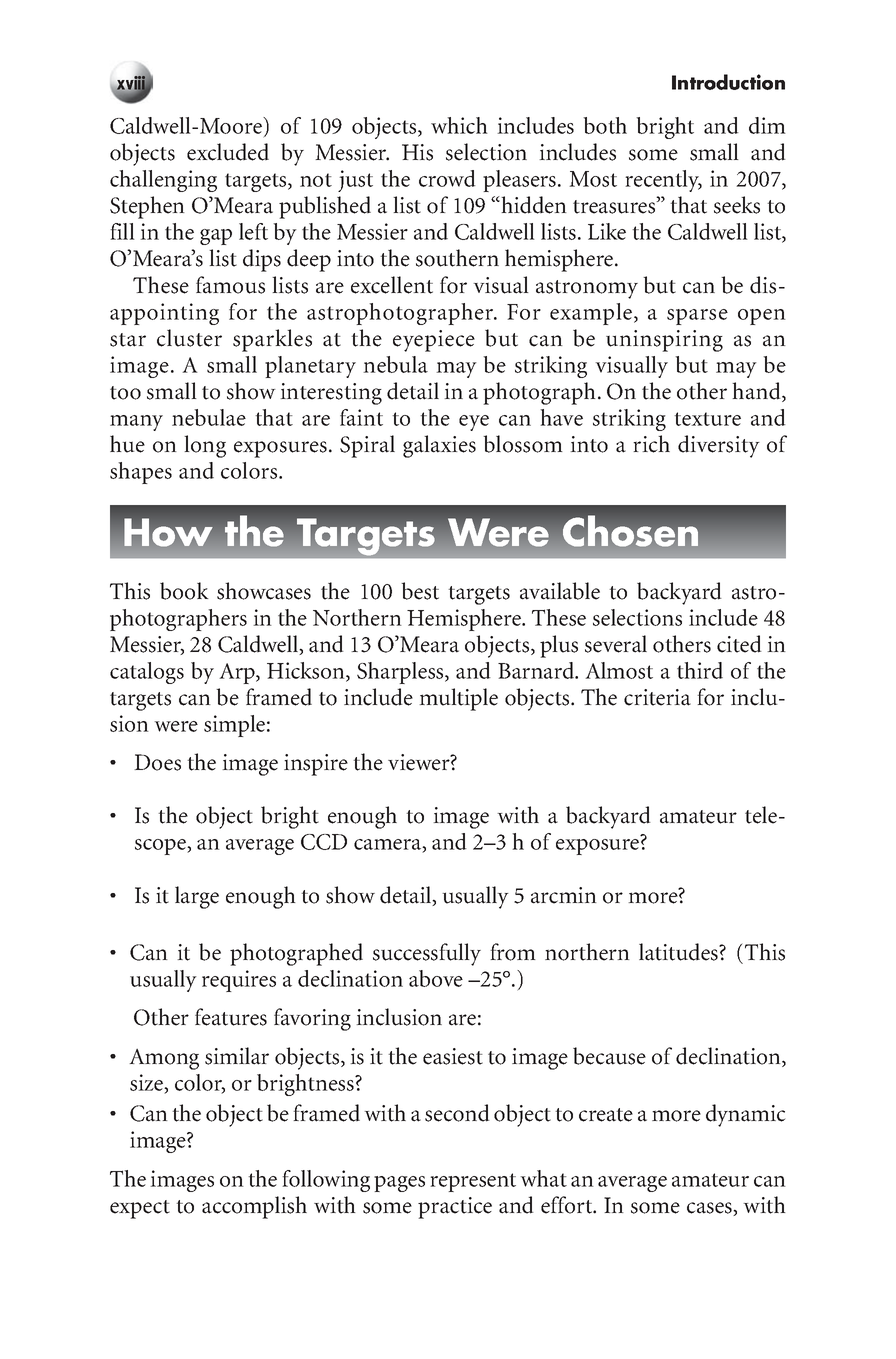  Describe the element at coordinates (254, 1207) in the screenshot. I see `accomplish` at that location.
